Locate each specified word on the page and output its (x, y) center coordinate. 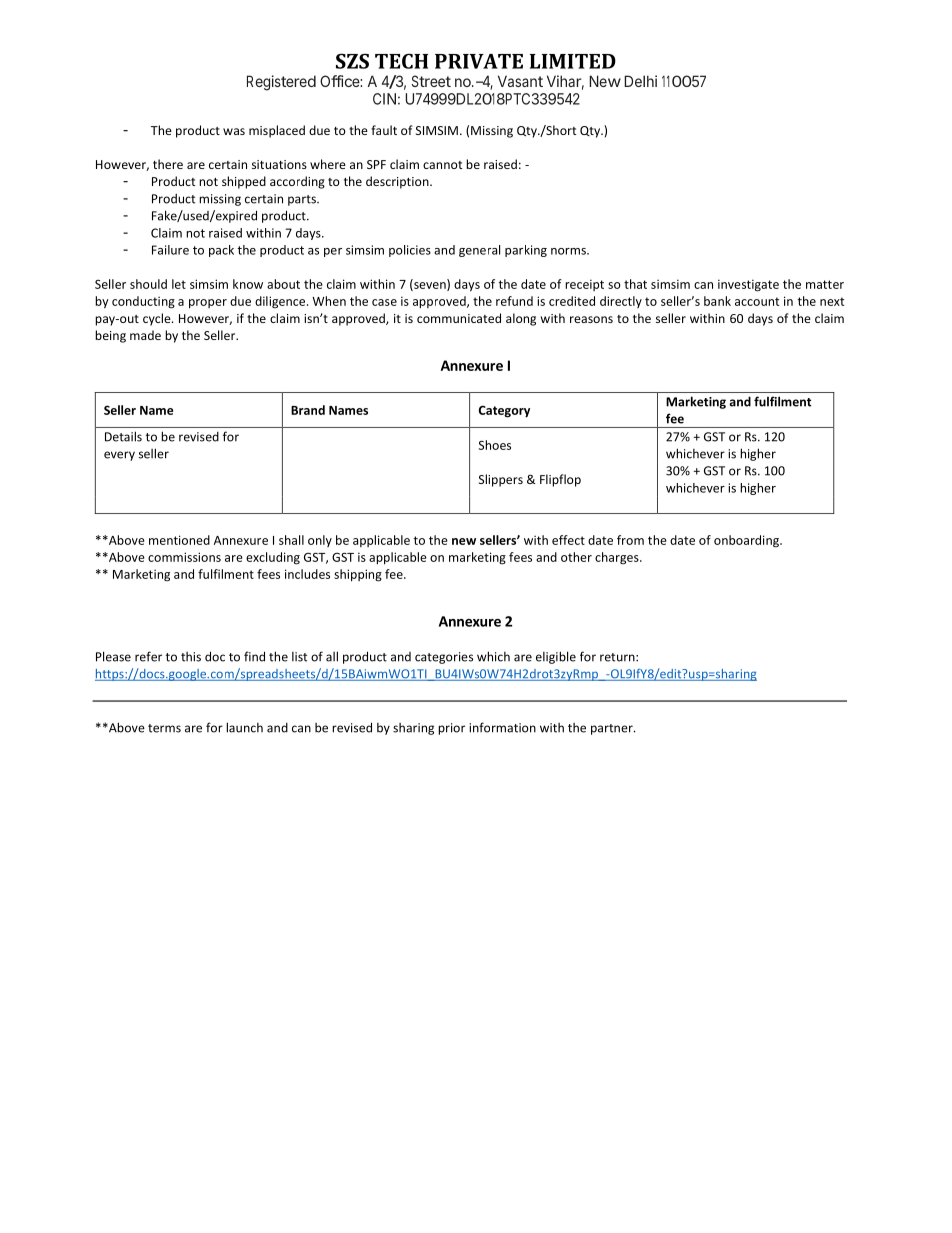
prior (451, 729)
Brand (308, 410)
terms (164, 728)
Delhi (640, 81)
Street (431, 81)
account (757, 301)
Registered (281, 83)
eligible (556, 657)
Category (504, 411)
